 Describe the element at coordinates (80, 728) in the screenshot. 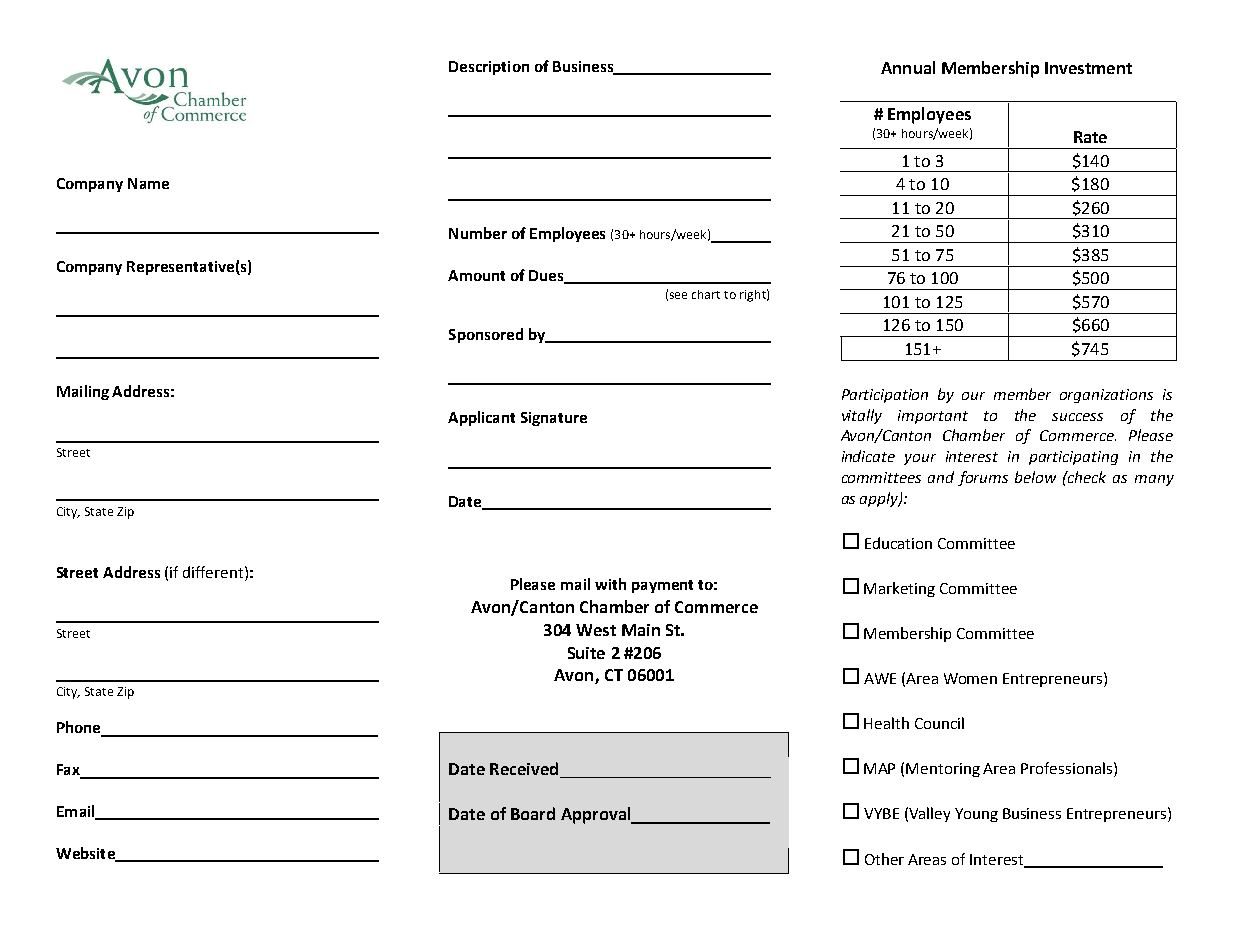

I see `Phone` at that location.
